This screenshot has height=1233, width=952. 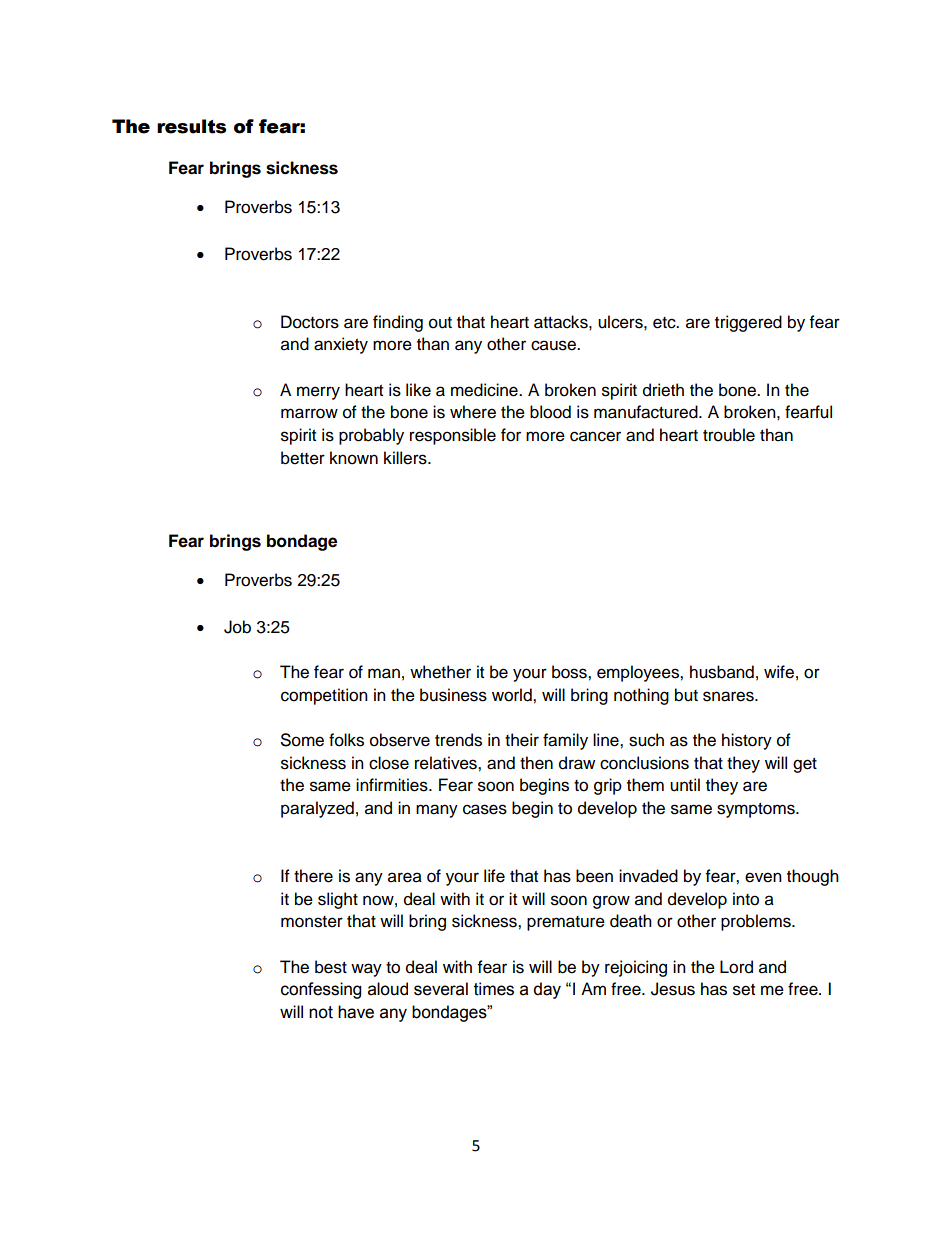 I want to click on results, so click(x=191, y=126).
